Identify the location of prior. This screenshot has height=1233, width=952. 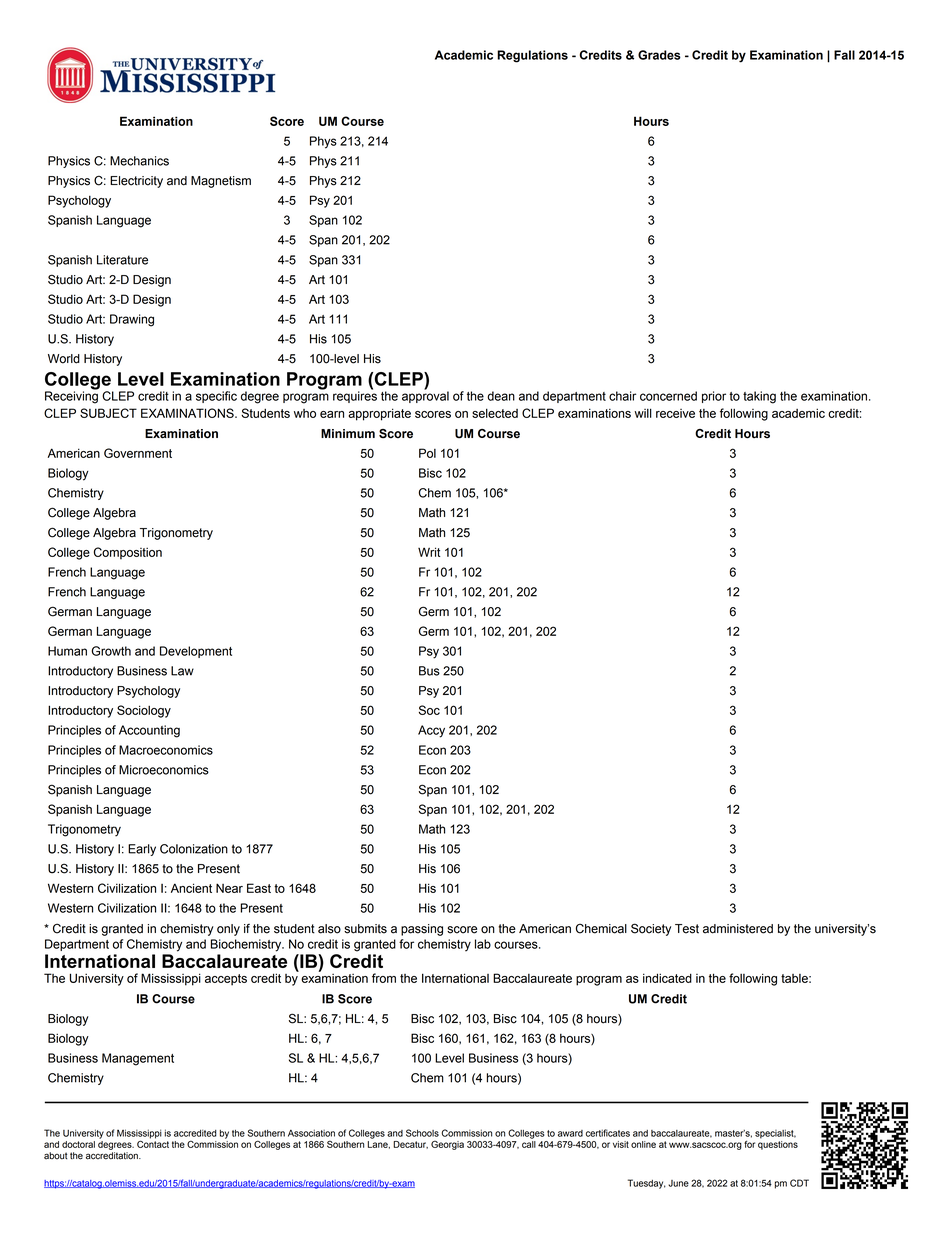
(714, 397).
